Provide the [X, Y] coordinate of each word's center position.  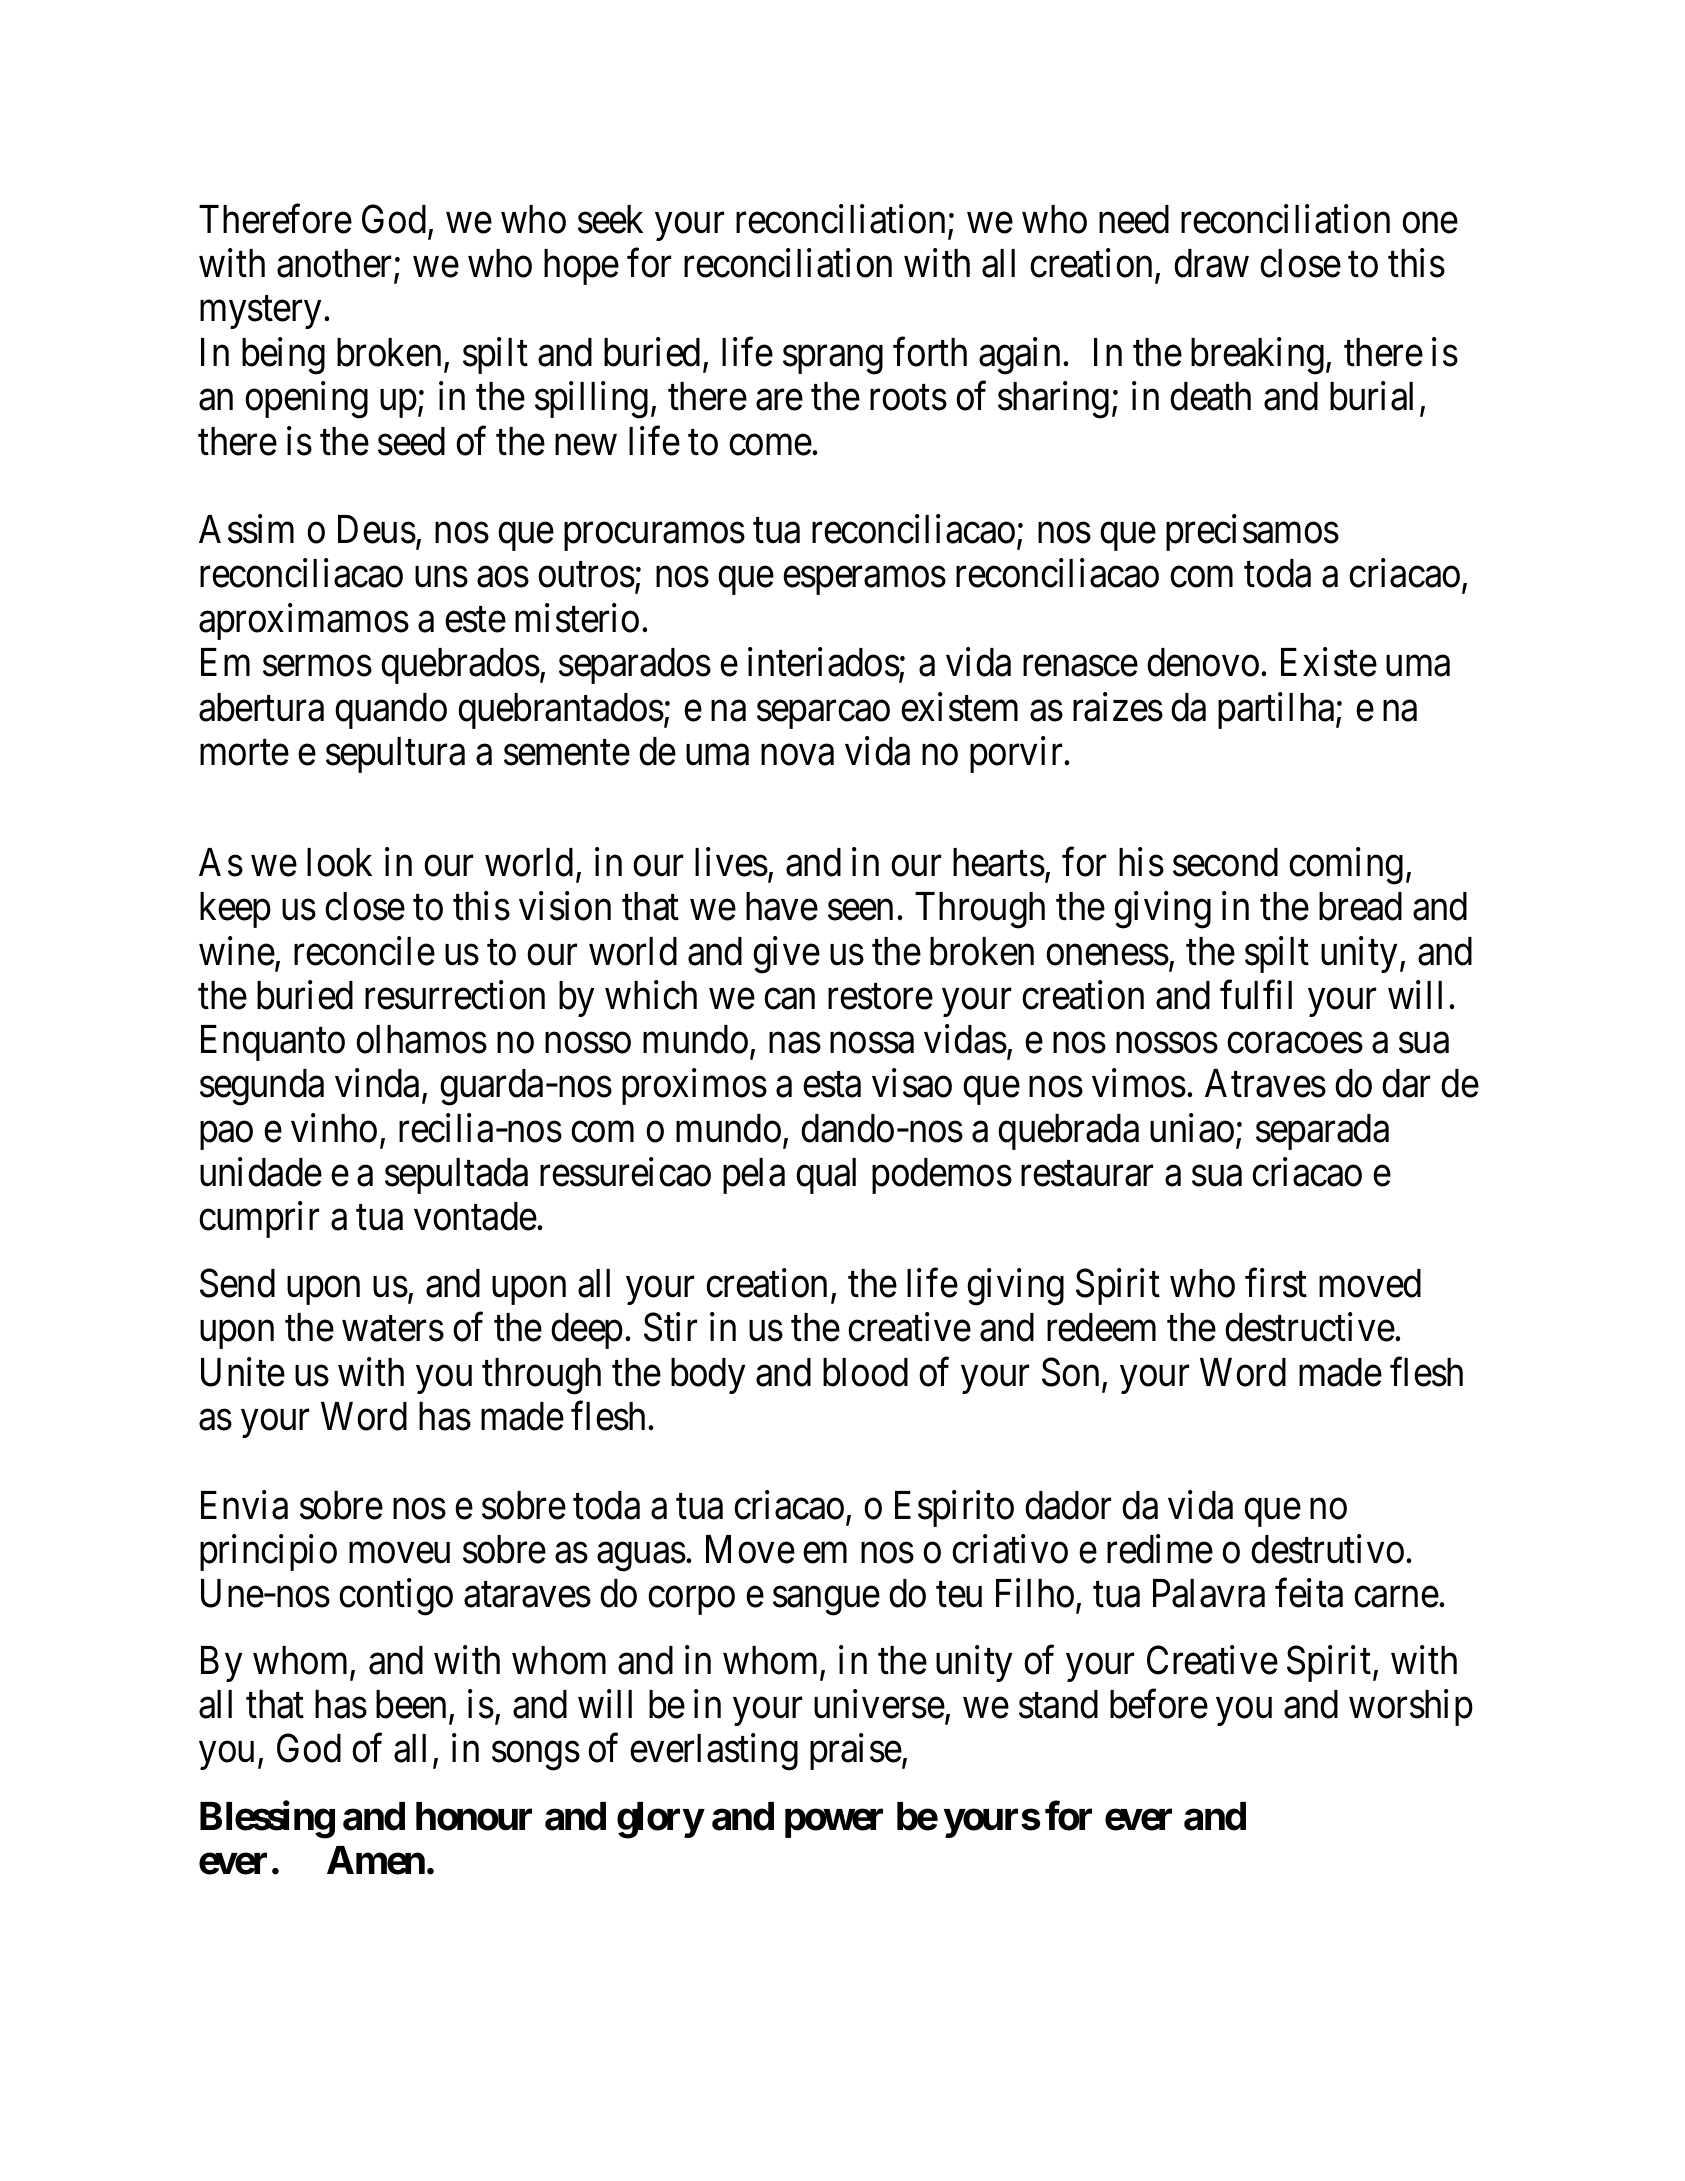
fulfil [1256, 995]
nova [797, 755]
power [834, 1824]
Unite [243, 1372]
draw [1211, 263]
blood [865, 1372]
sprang [833, 360]
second [1225, 862]
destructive [1310, 1327]
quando [391, 711]
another [336, 264]
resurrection [455, 995]
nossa [872, 1043]
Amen [376, 1860]
